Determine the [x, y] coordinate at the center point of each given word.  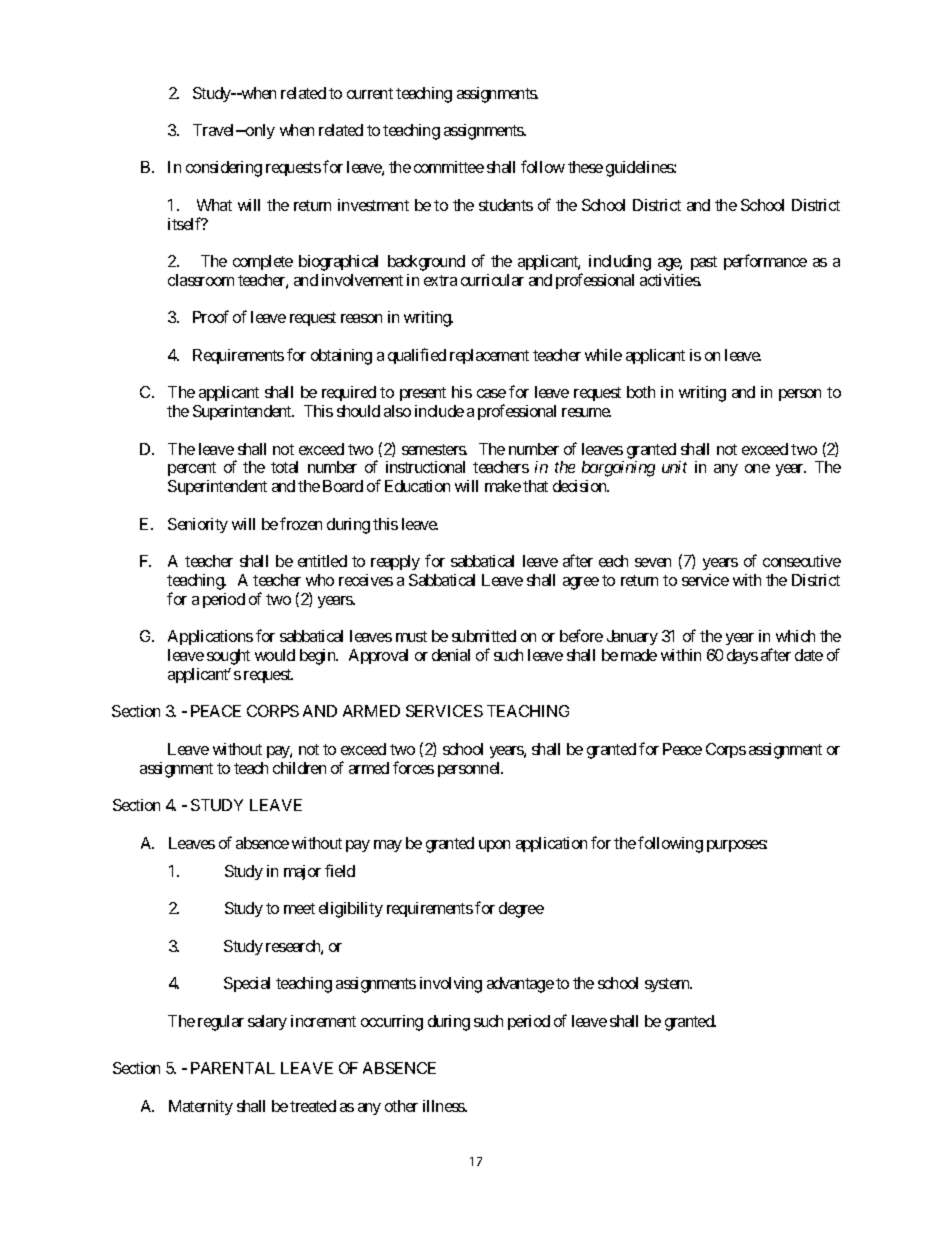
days [742, 656]
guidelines [640, 169]
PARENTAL [233, 1068]
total [284, 467]
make [503, 486]
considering [224, 169]
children [299, 768]
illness [444, 1106]
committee [449, 167]
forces [413, 767]
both [641, 392]
